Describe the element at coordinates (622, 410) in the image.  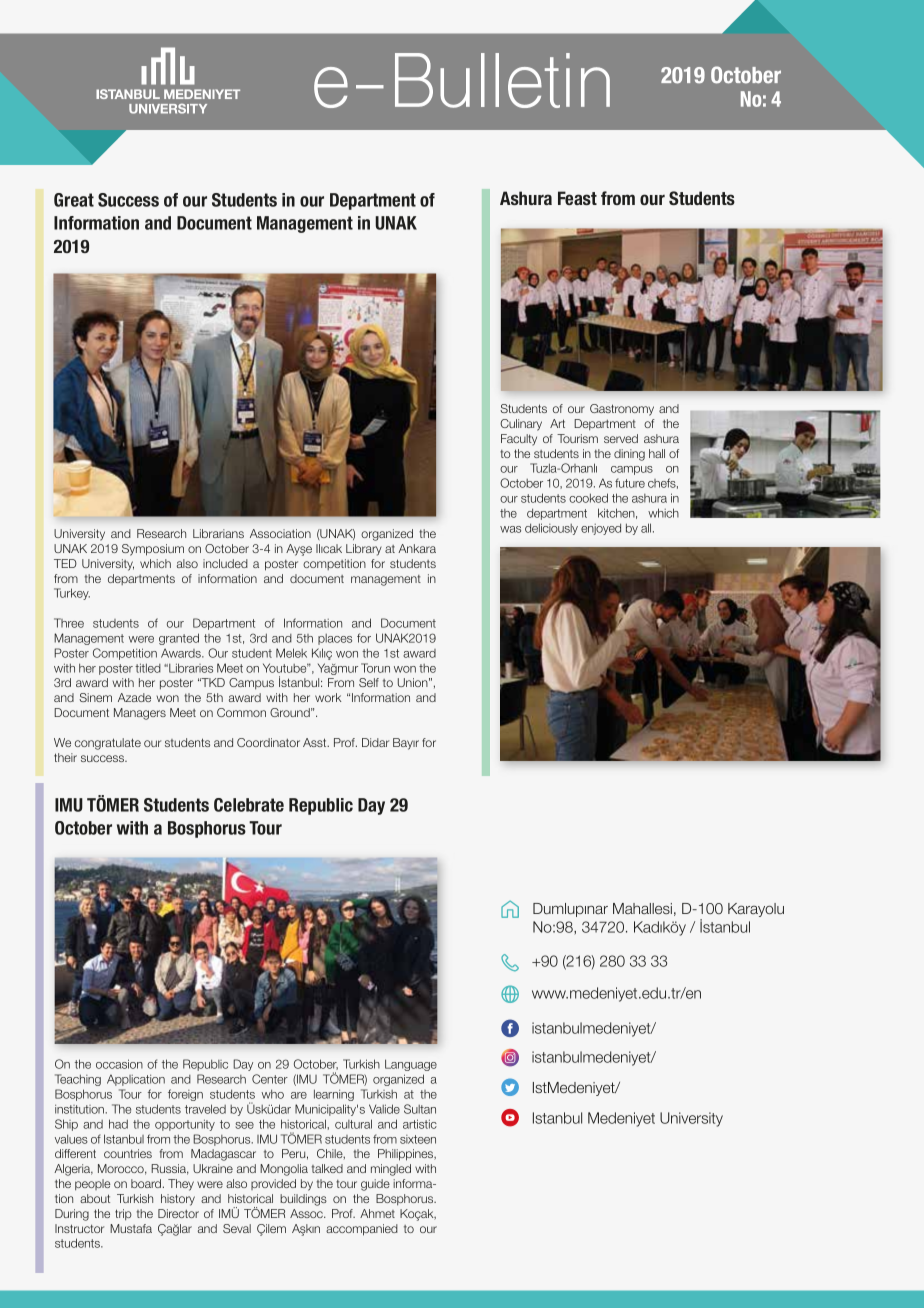
I see `Gastronomy` at that location.
